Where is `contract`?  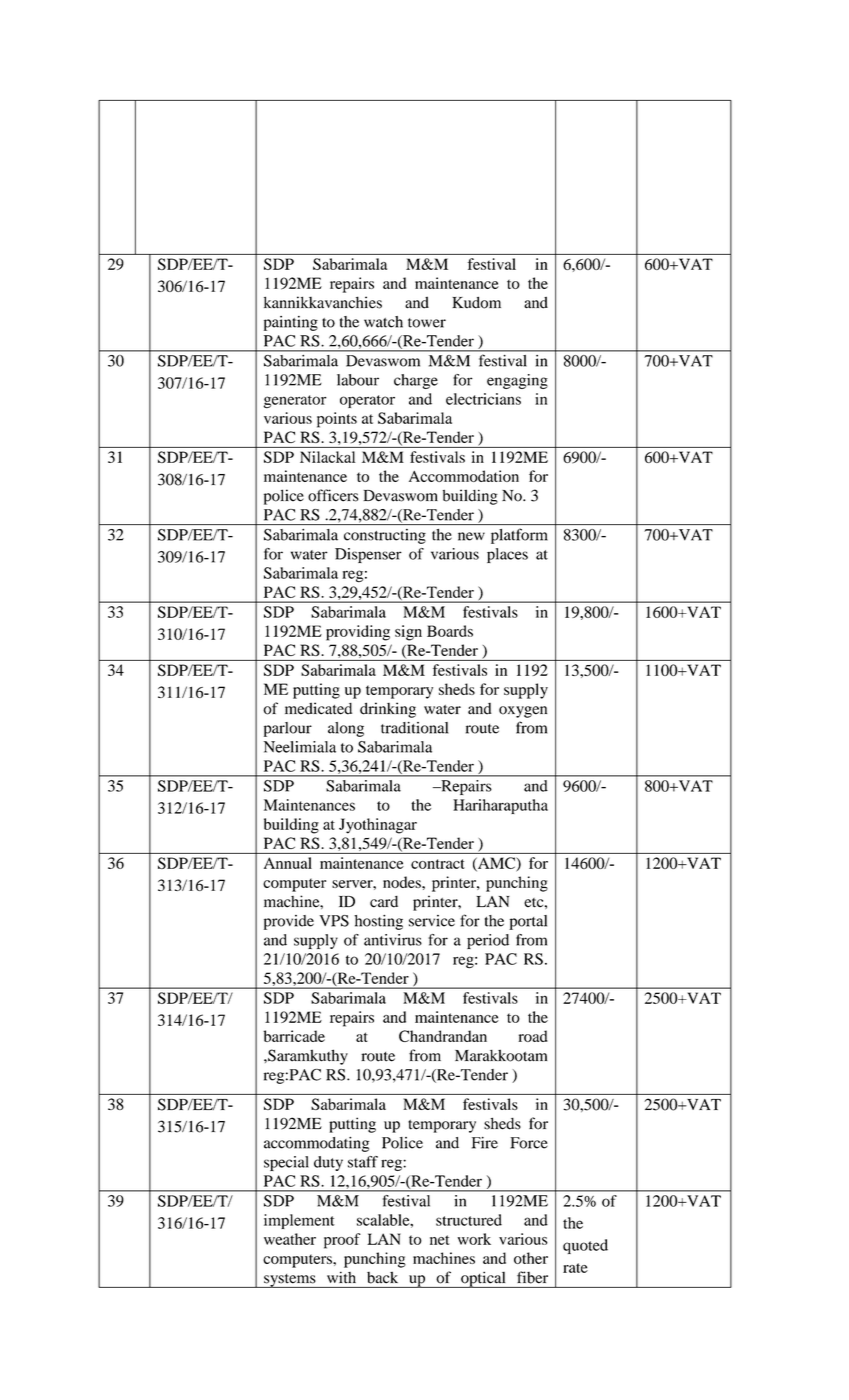
contract is located at coordinates (438, 864).
